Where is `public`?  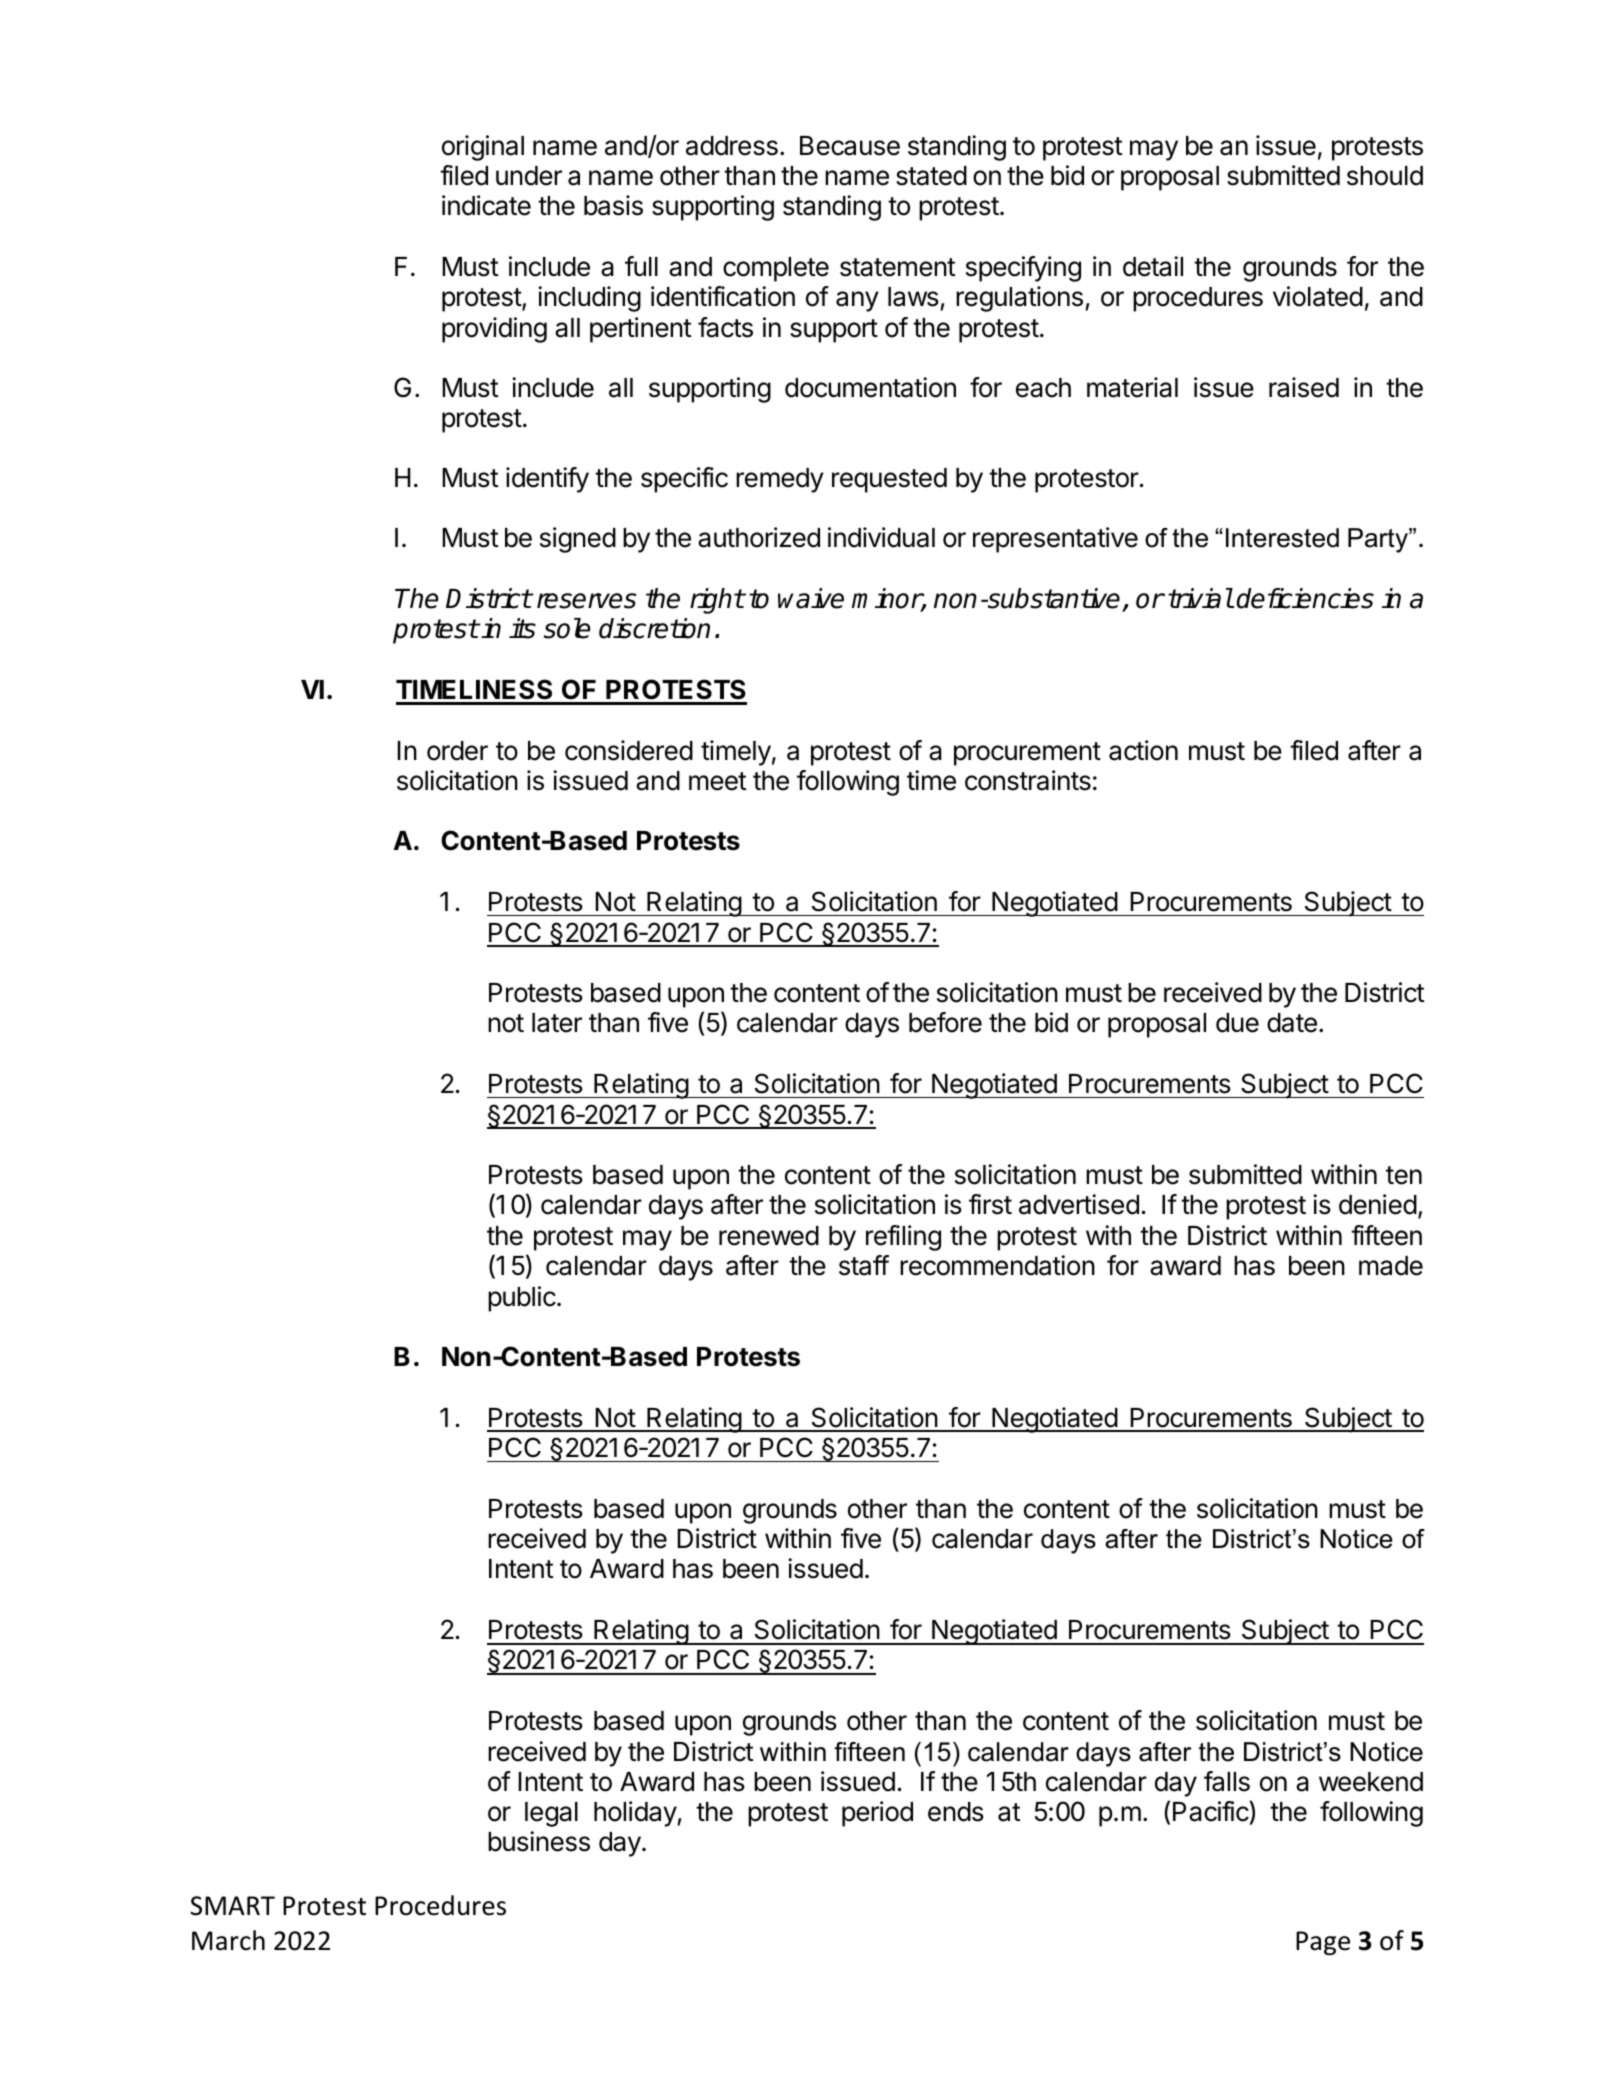
public is located at coordinates (522, 1299).
